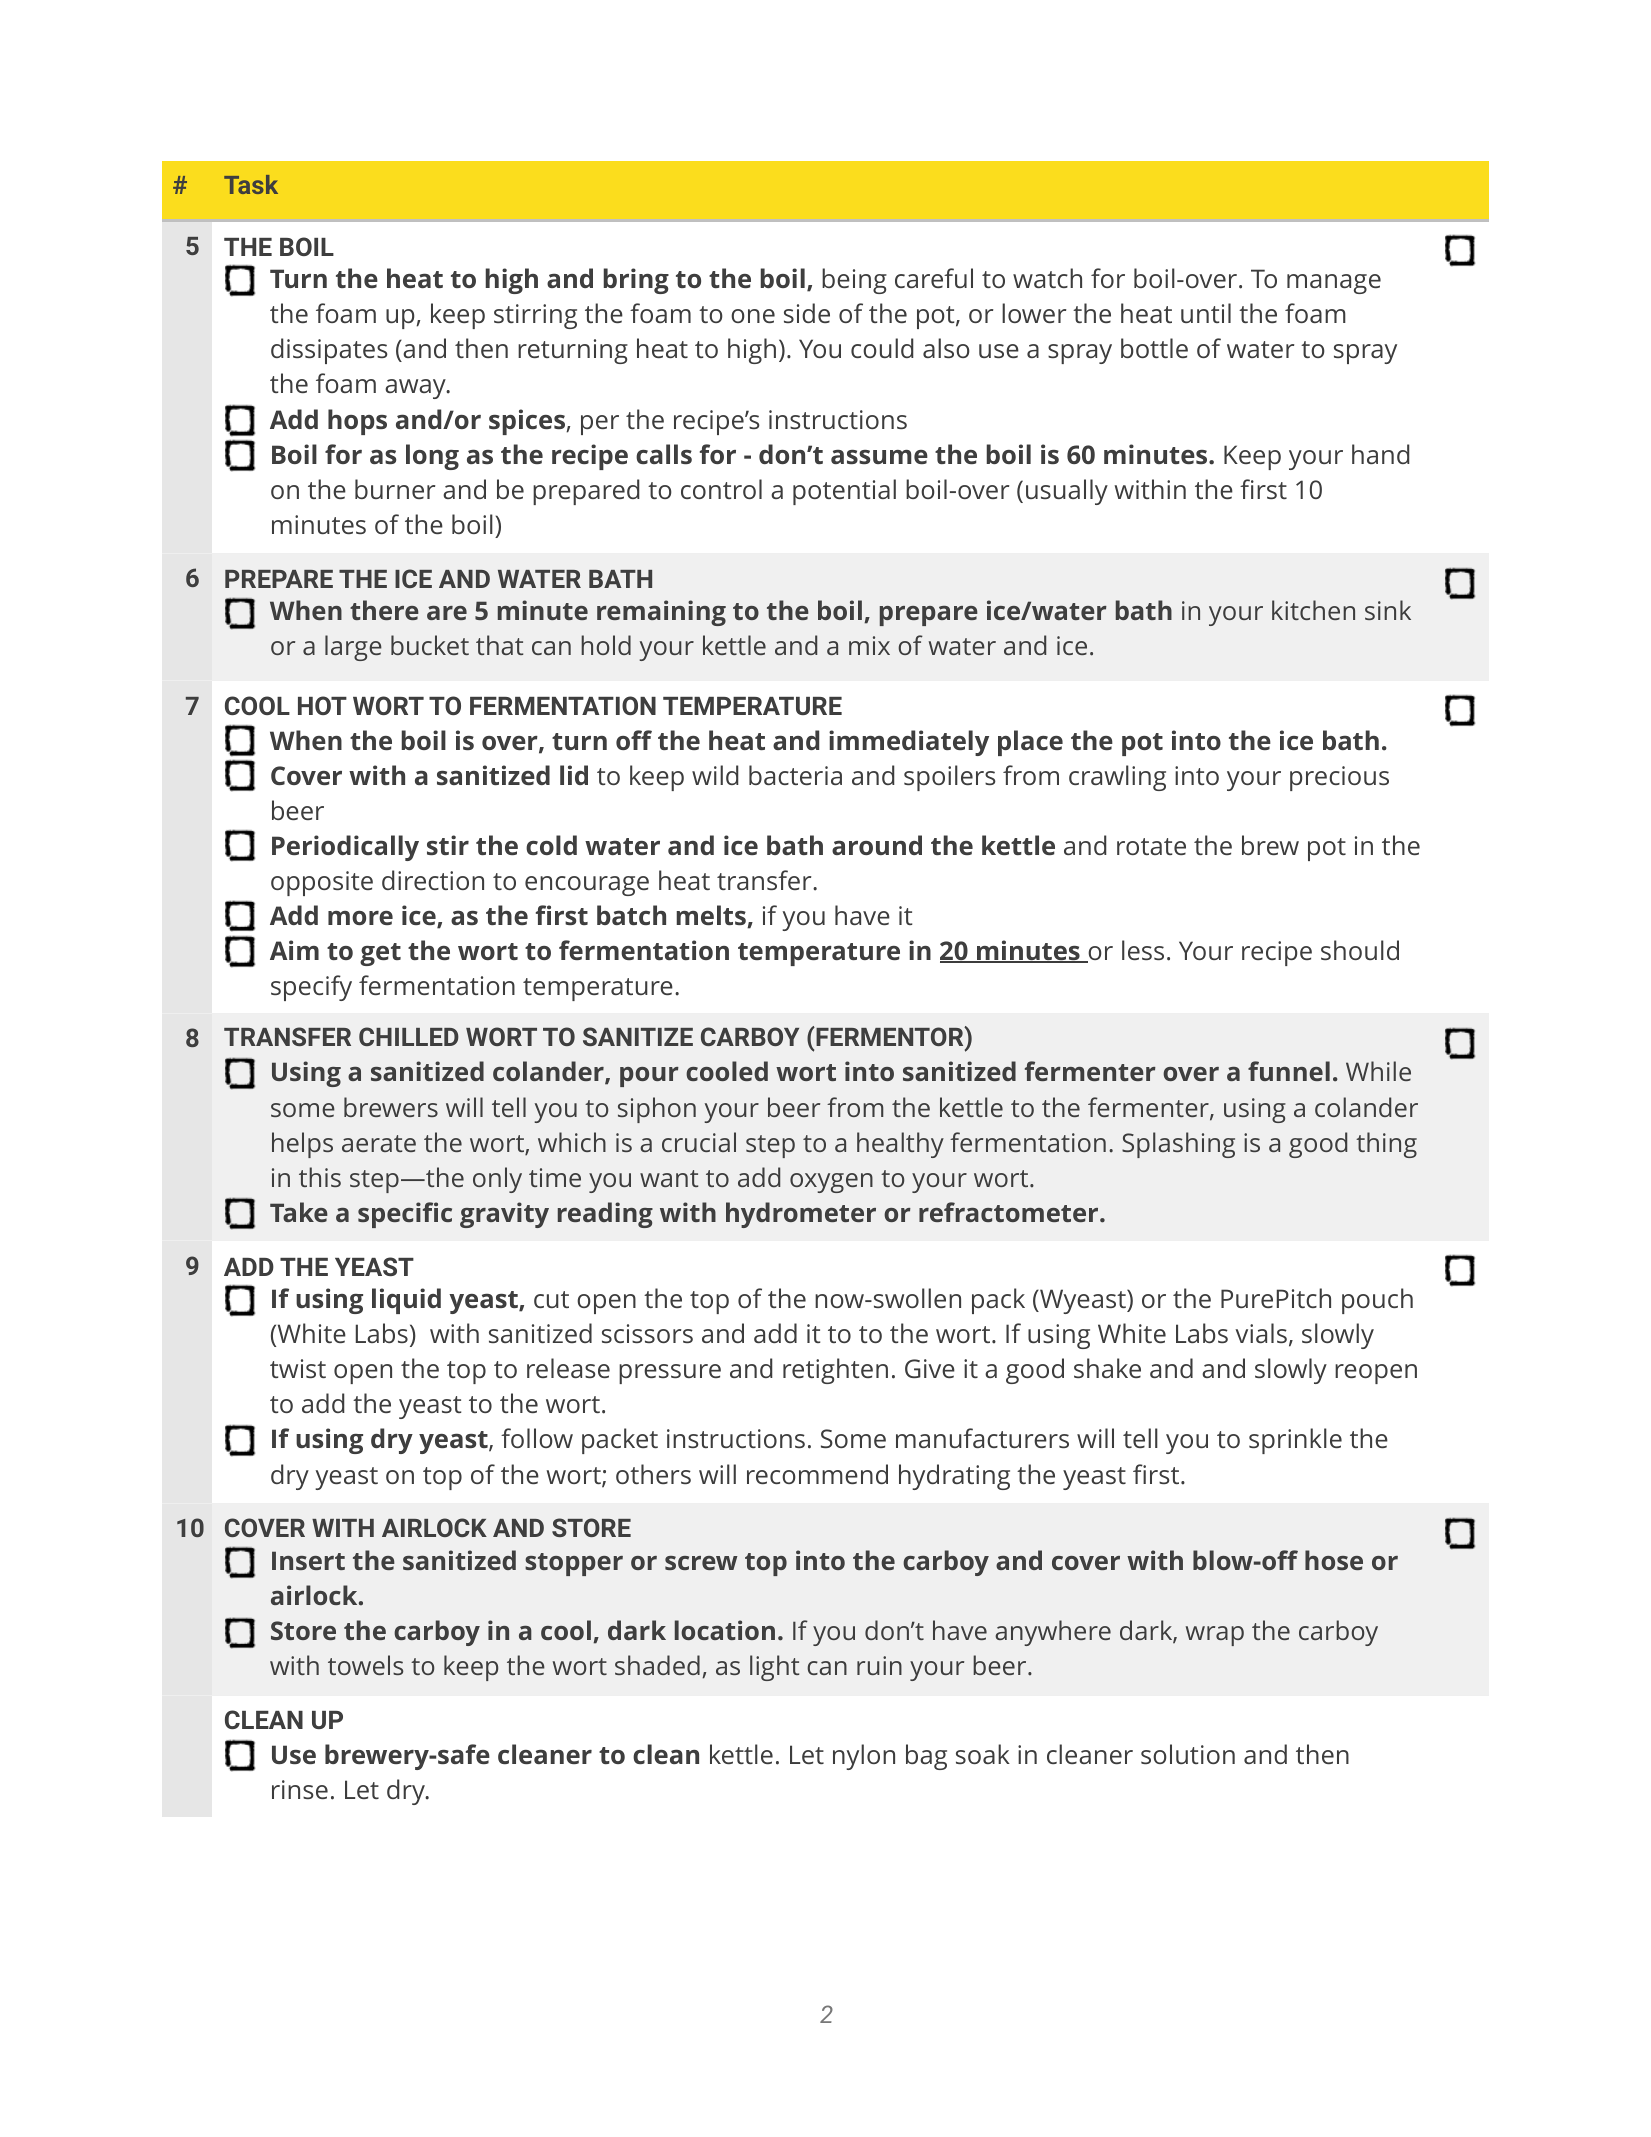 The width and height of the image is (1651, 2137). What do you see at coordinates (1339, 778) in the image?
I see `precious` at bounding box center [1339, 778].
